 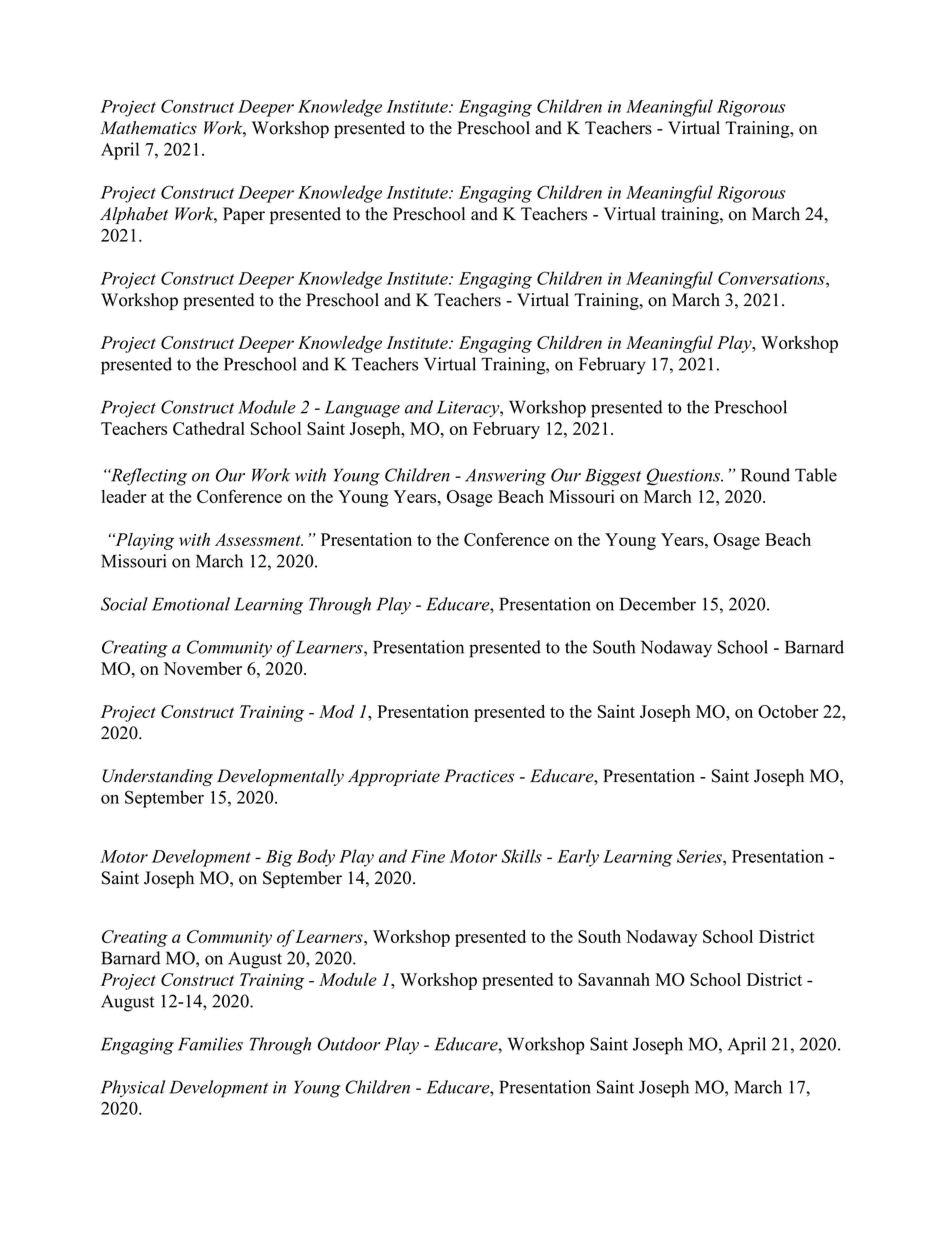 I want to click on December, so click(x=658, y=604).
